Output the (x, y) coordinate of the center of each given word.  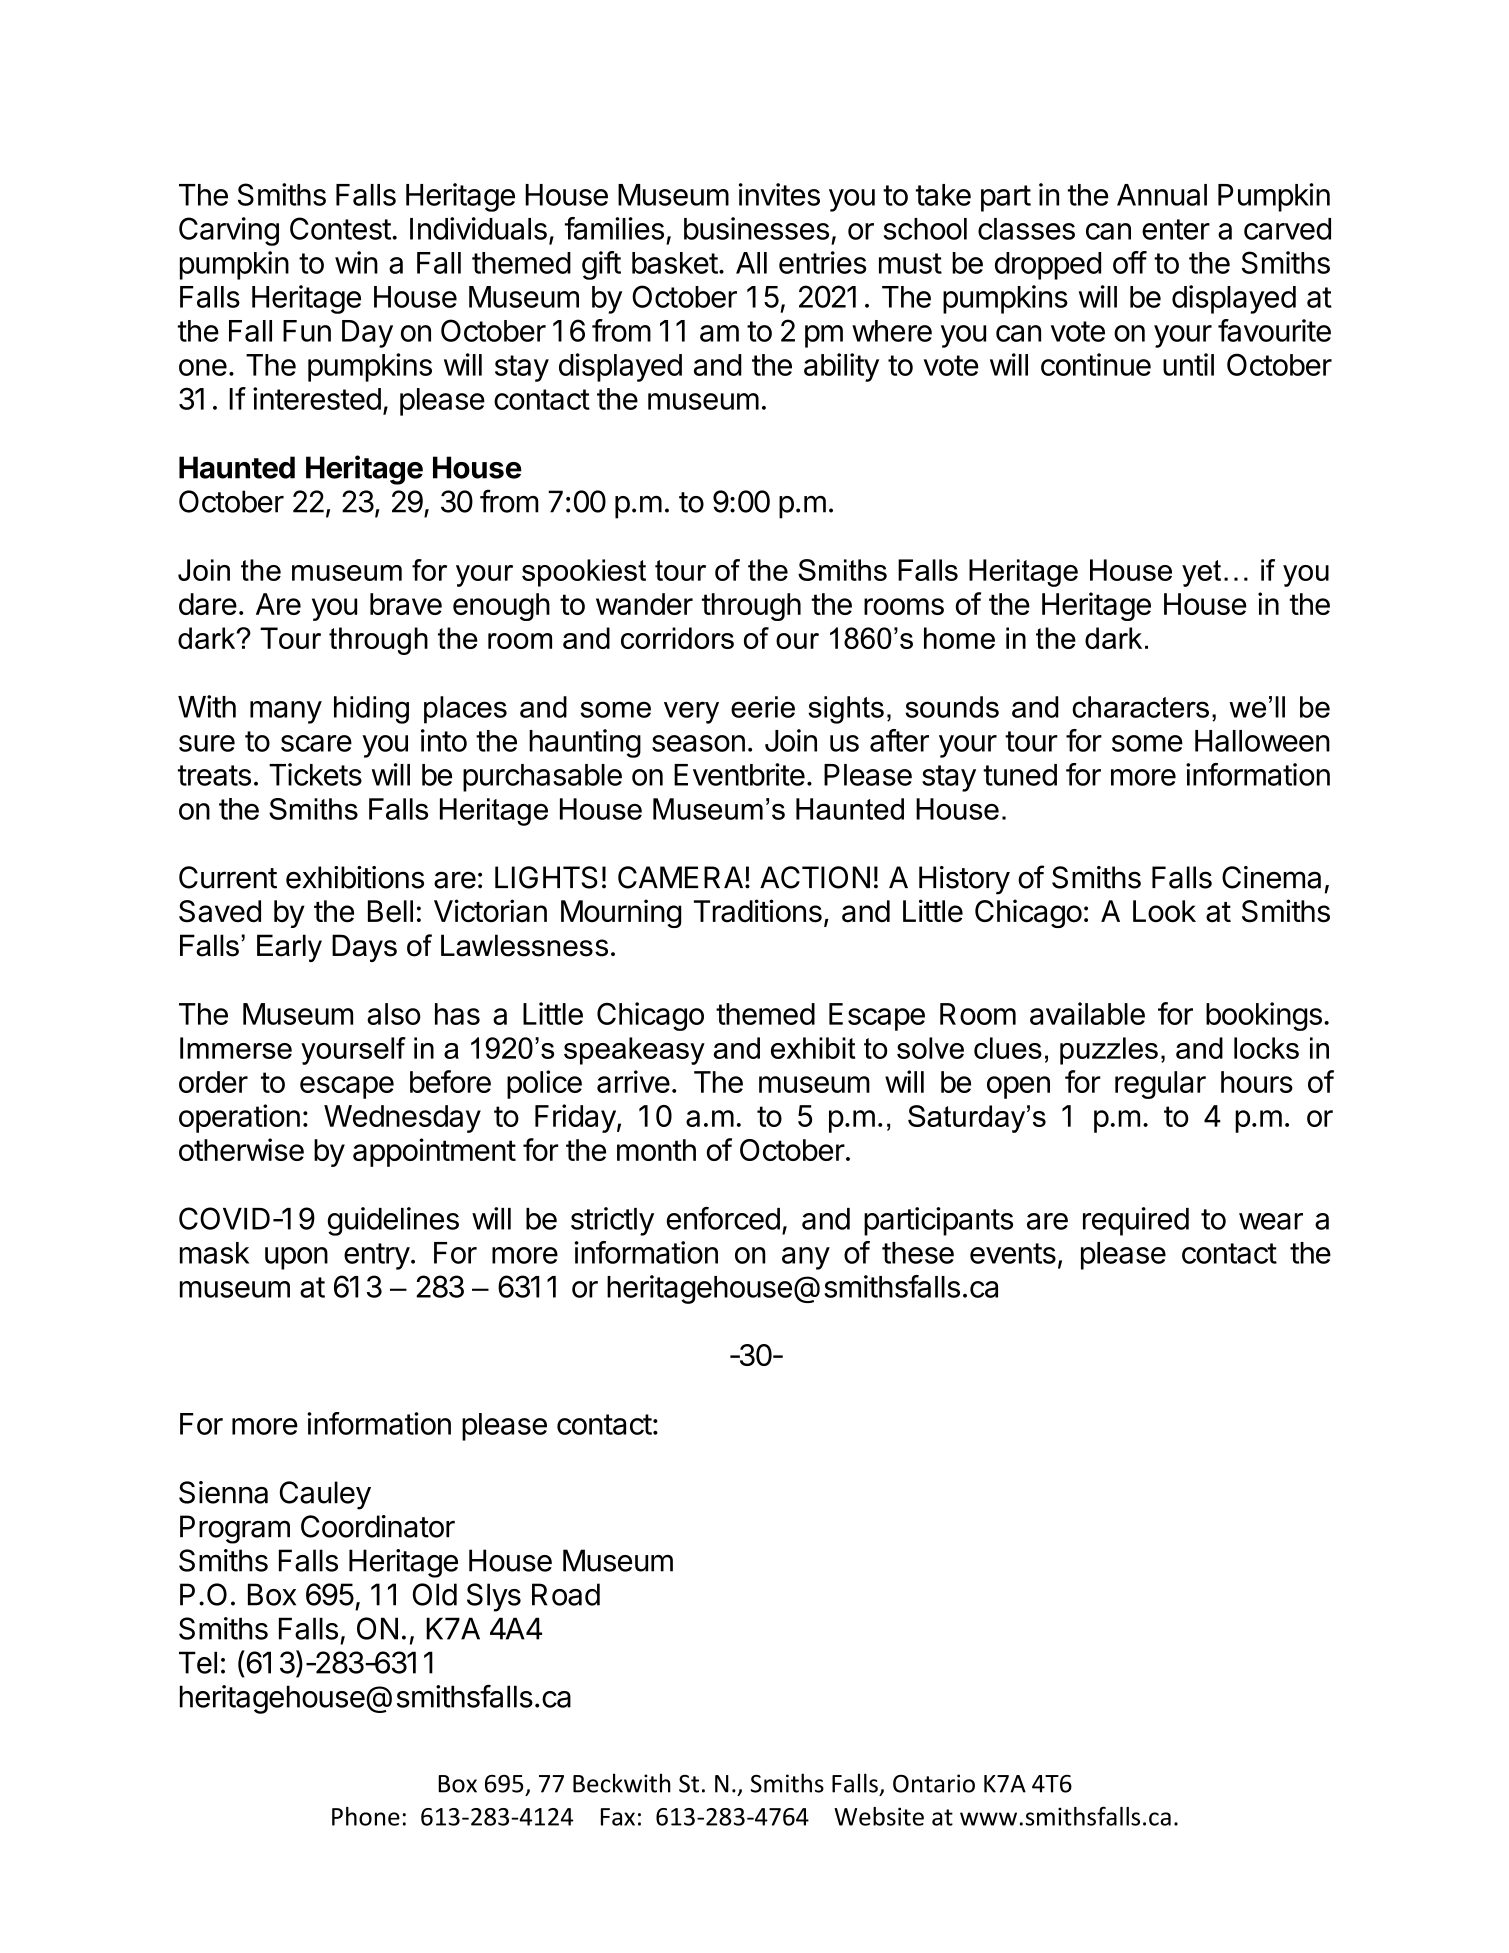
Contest (340, 228)
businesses (756, 228)
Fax (618, 1817)
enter (1176, 229)
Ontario (934, 1783)
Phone (366, 1816)
